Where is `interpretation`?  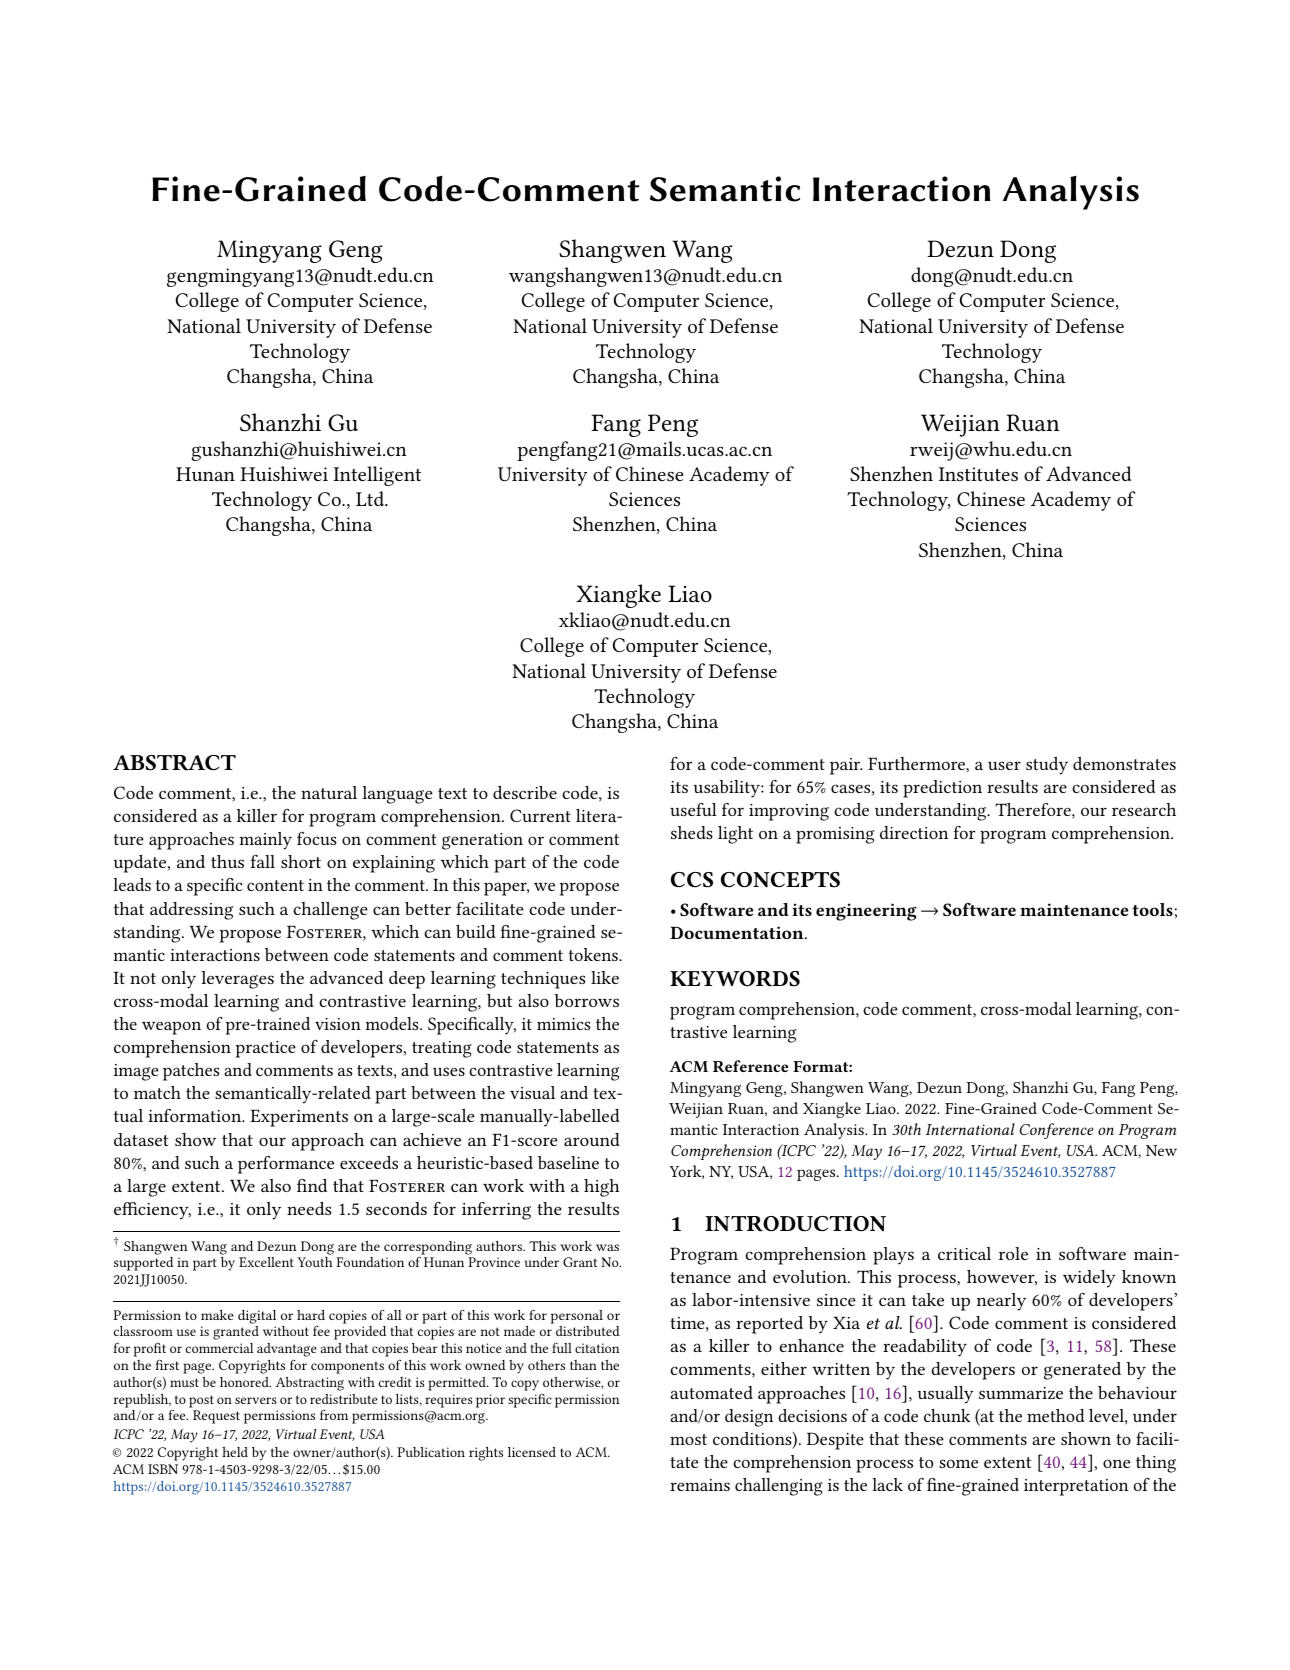
interpretation is located at coordinates (1076, 1487).
